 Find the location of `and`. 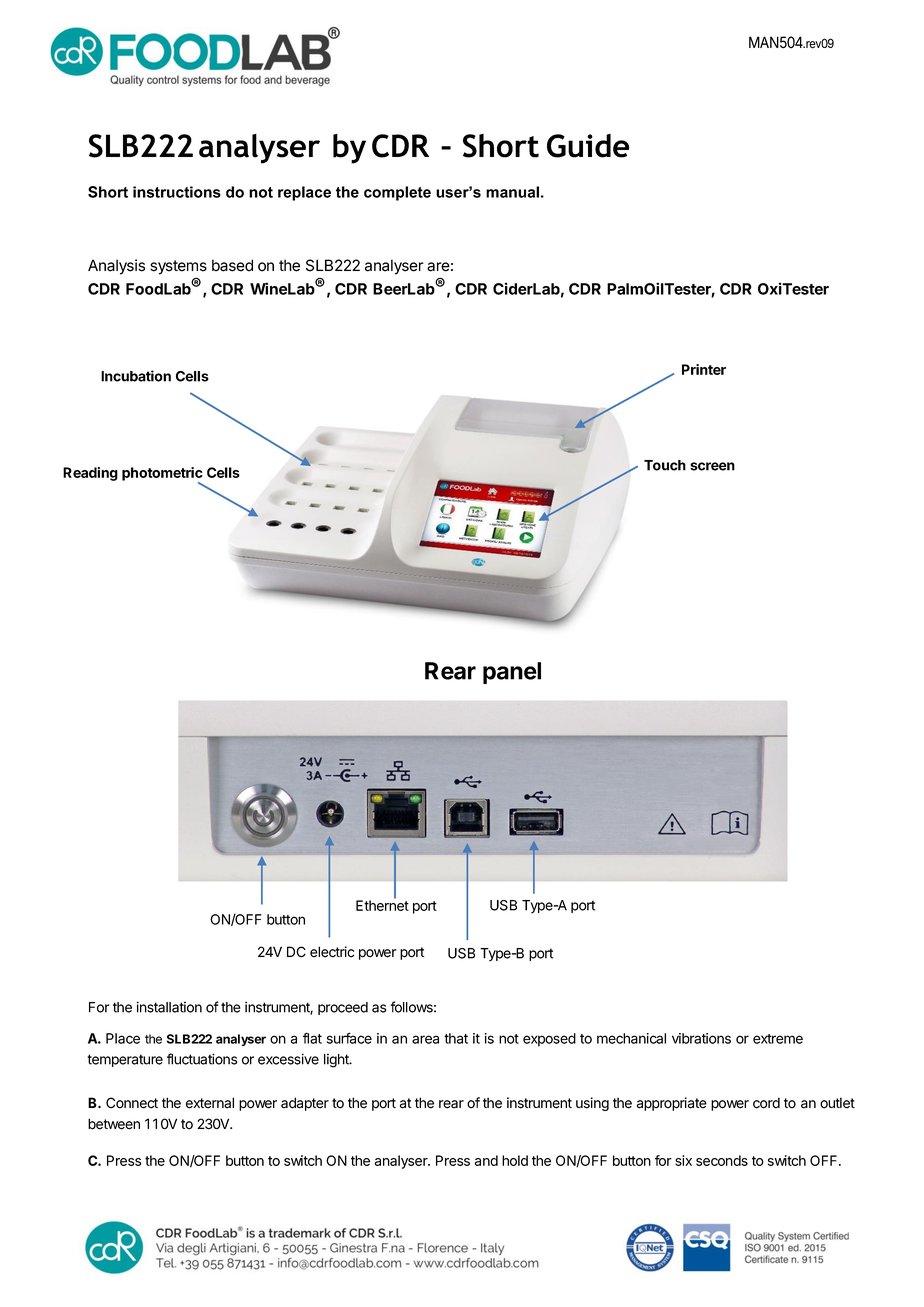

and is located at coordinates (486, 1160).
